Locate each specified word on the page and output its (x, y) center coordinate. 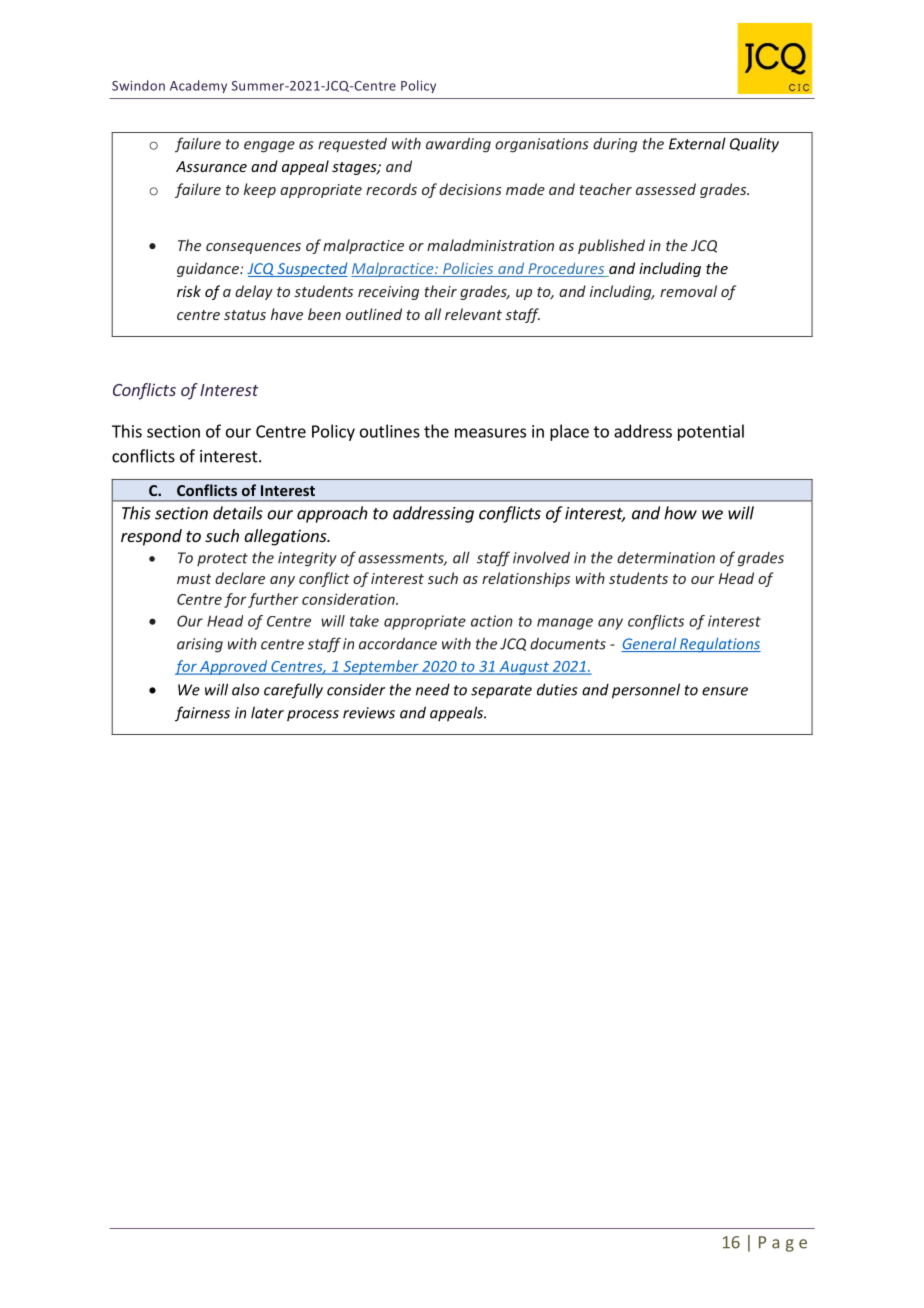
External (697, 143)
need (433, 689)
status (245, 315)
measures (490, 433)
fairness (202, 714)
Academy (198, 86)
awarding (458, 145)
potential (711, 432)
